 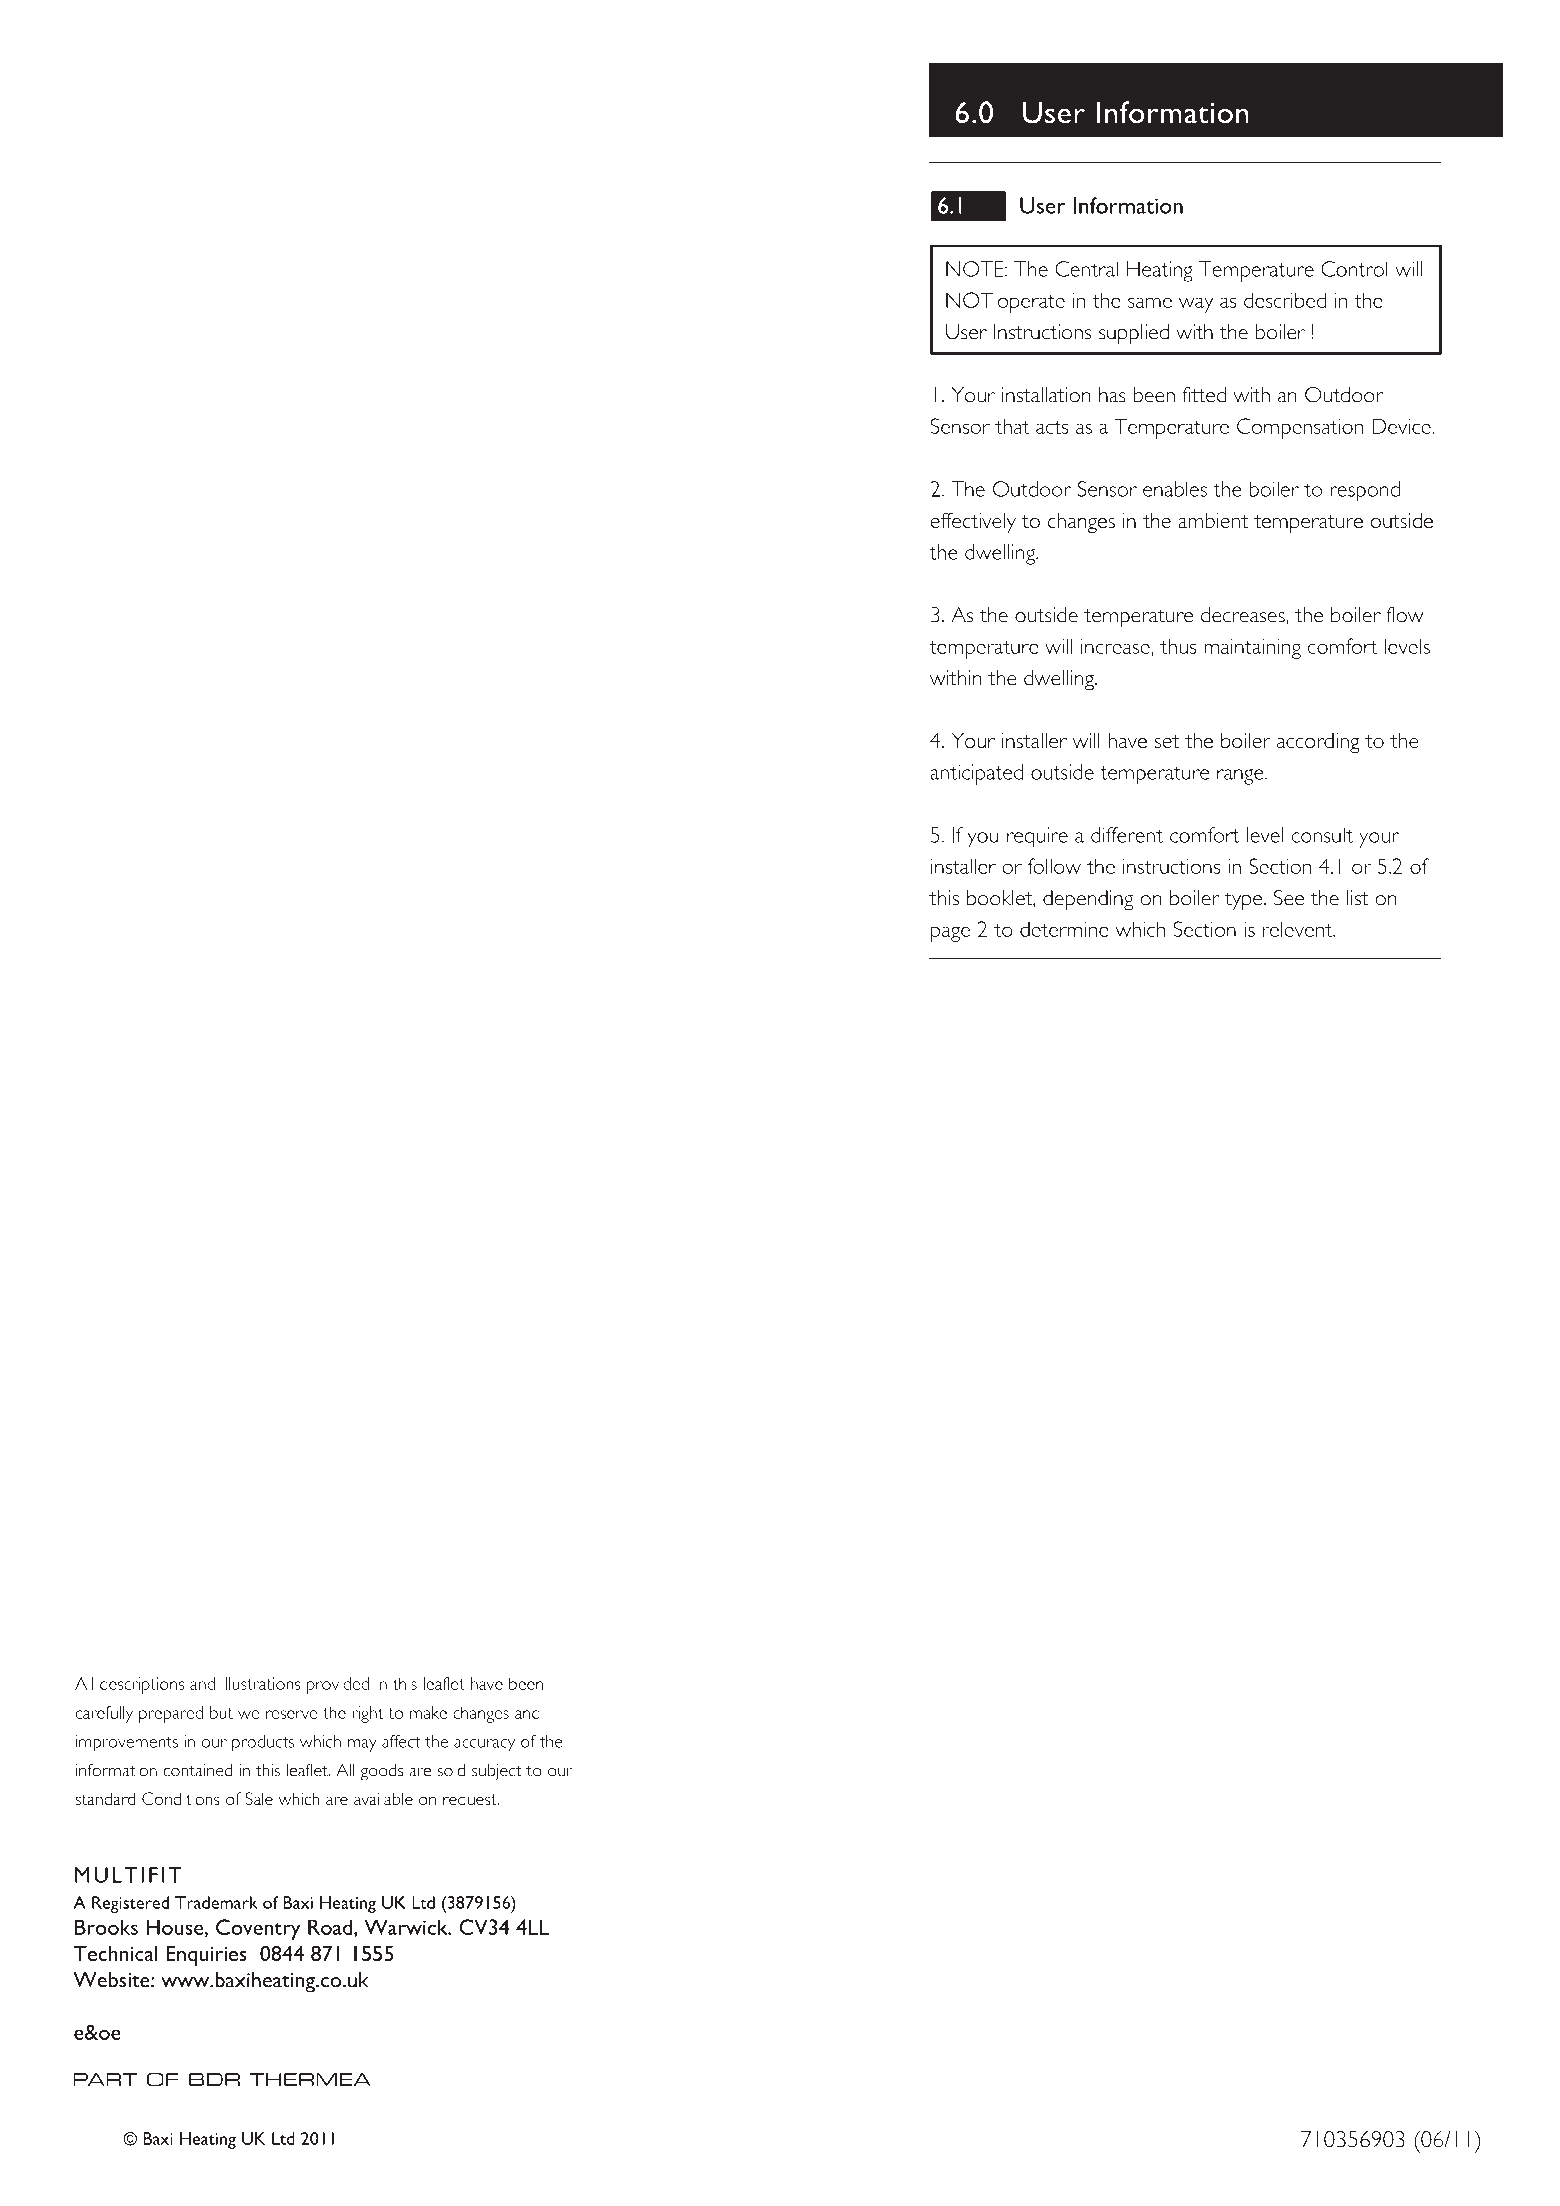 I want to click on relevent, so click(x=1299, y=929).
